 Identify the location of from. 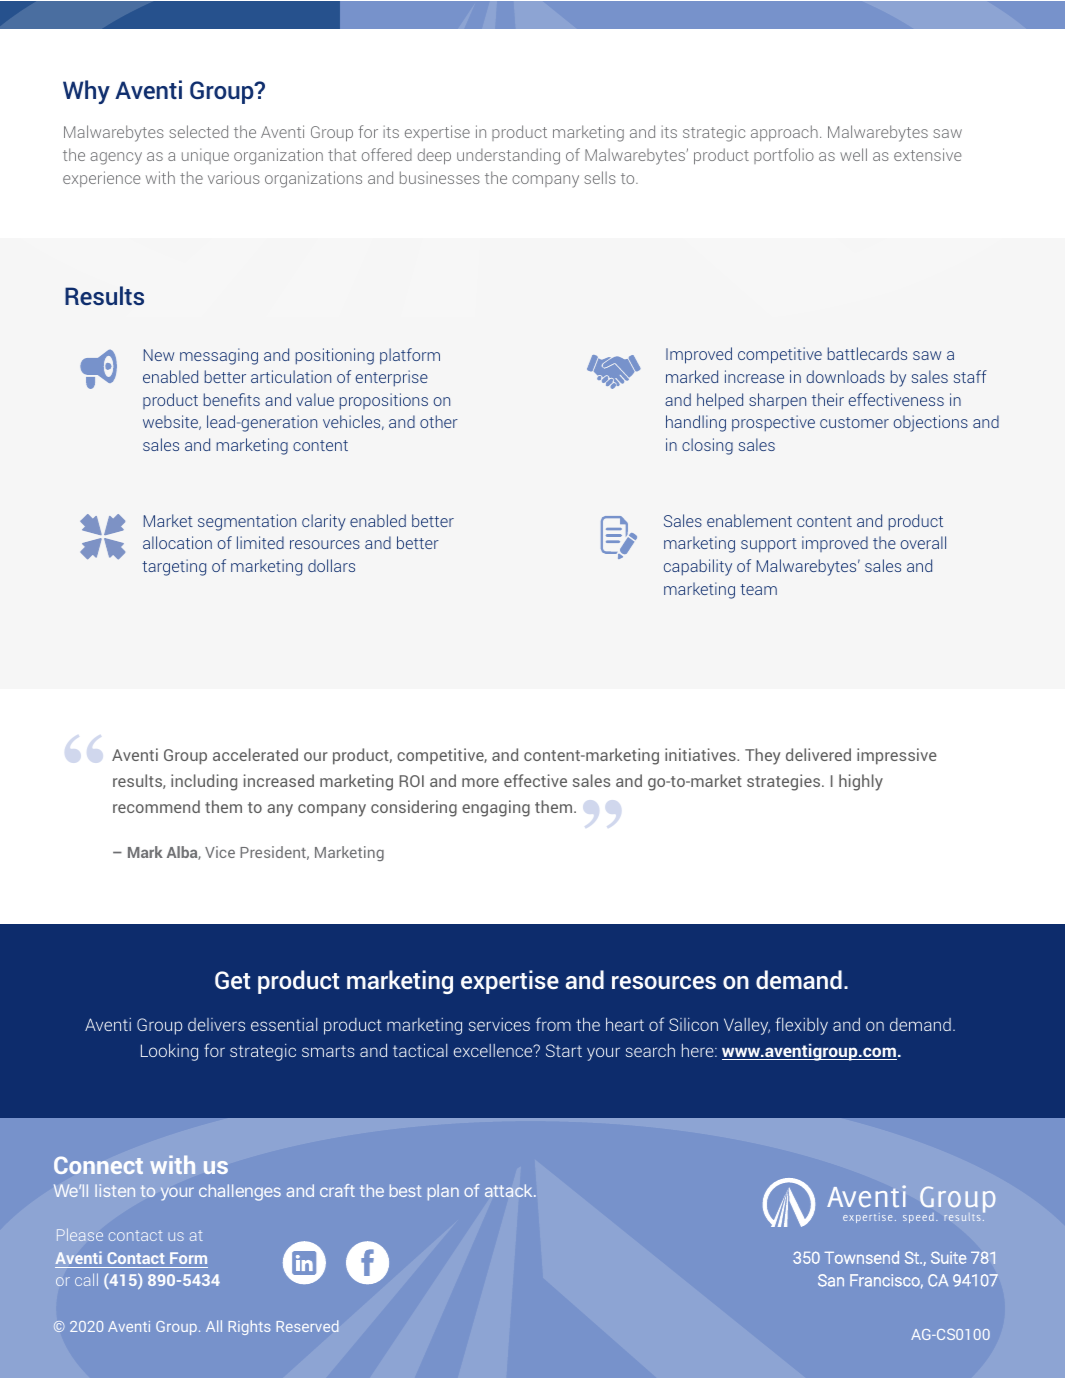
(553, 1024).
